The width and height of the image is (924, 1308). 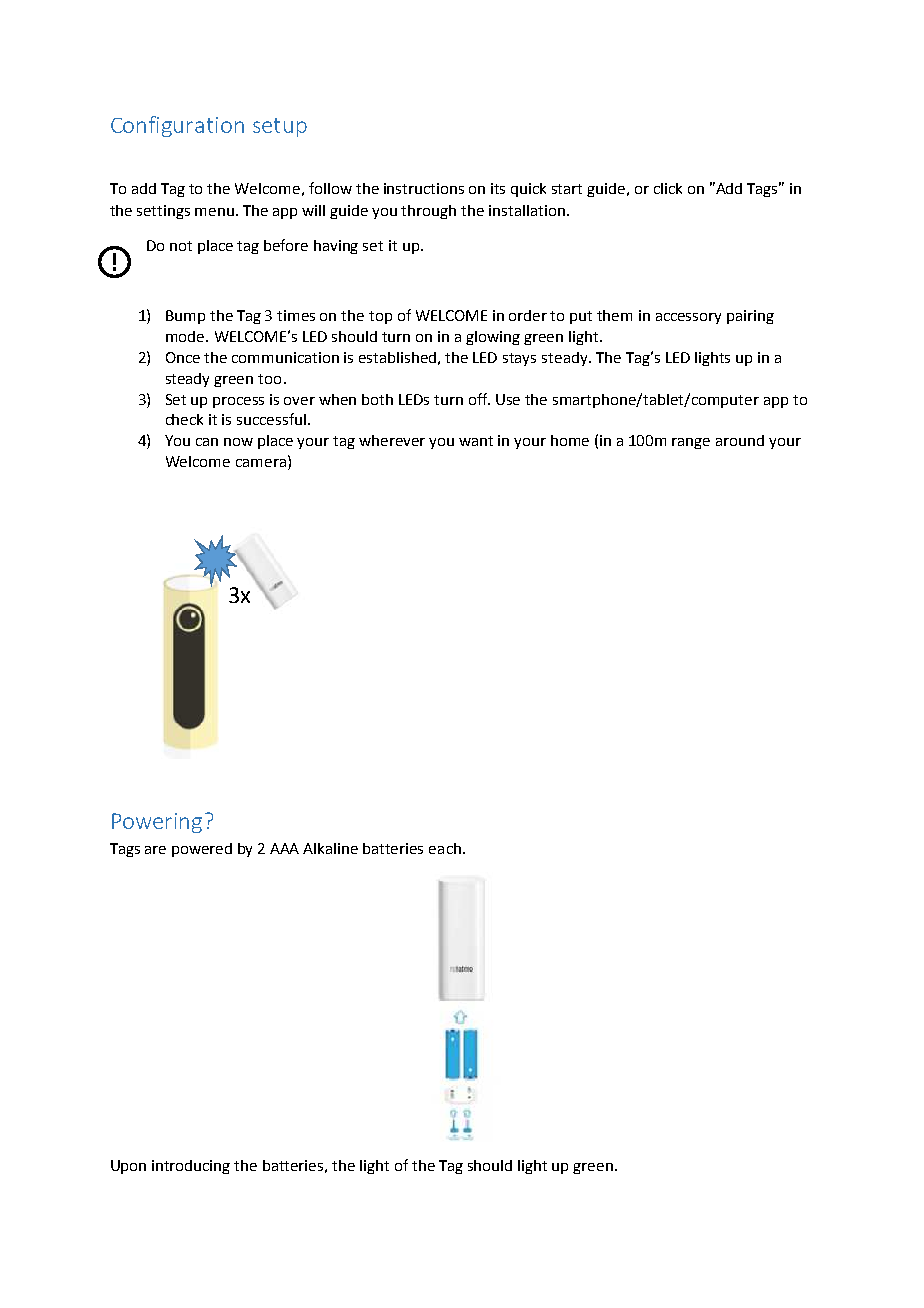 What do you see at coordinates (128, 1167) in the image?
I see `Upon` at bounding box center [128, 1167].
